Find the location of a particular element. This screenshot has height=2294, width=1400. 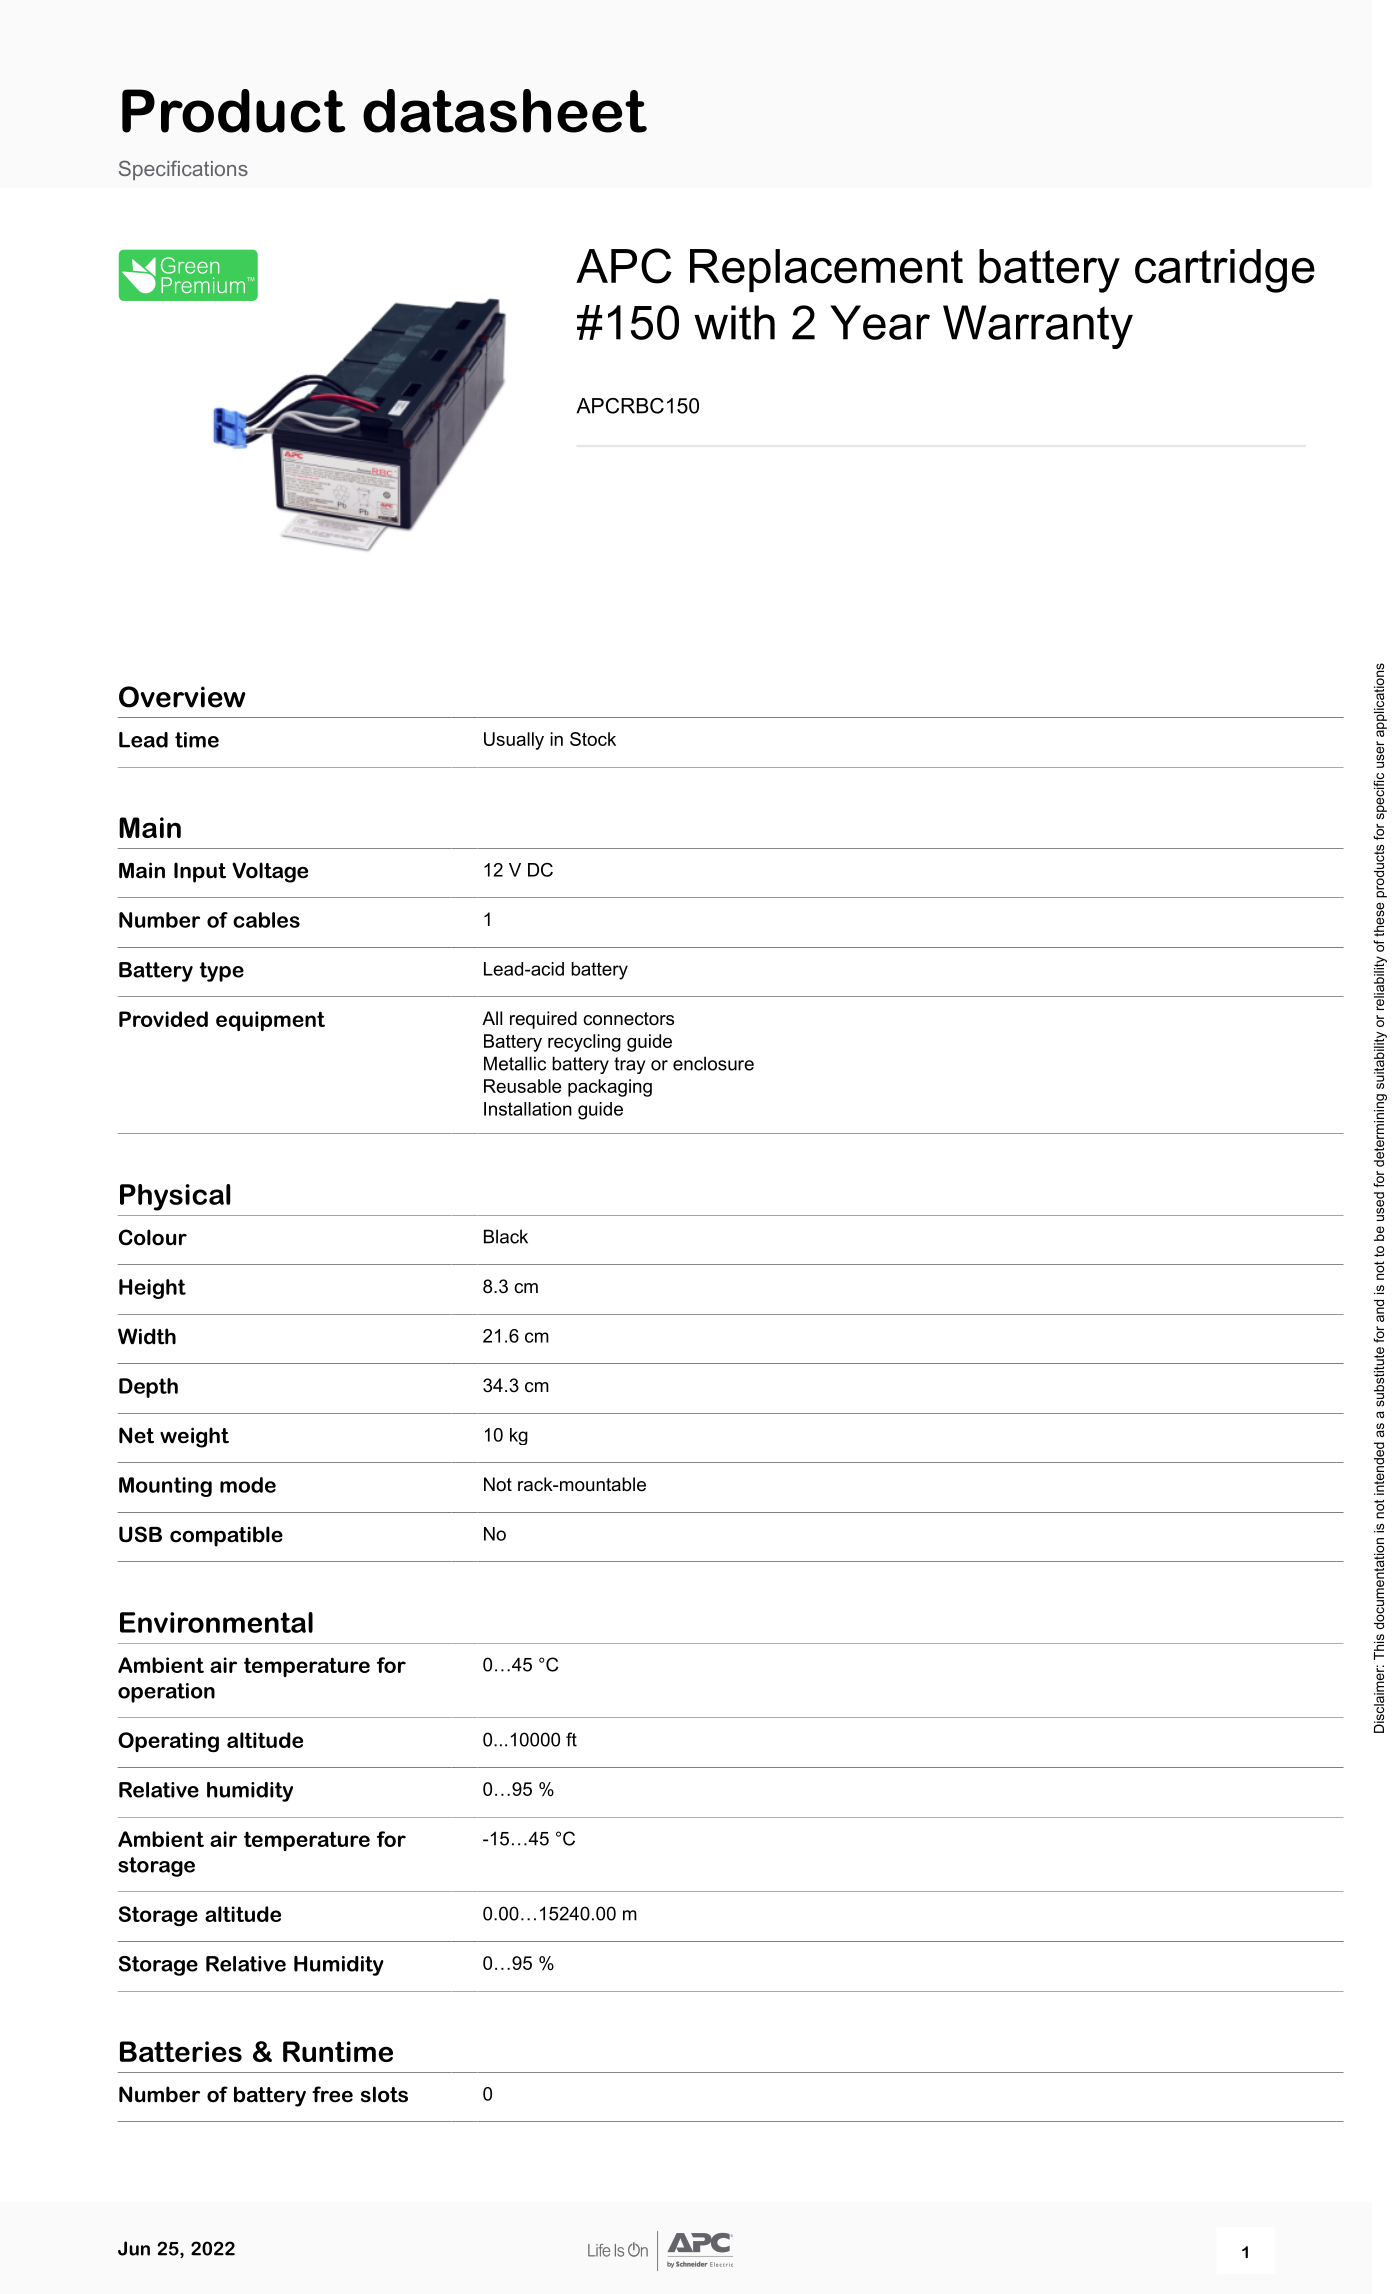

Overview is located at coordinates (182, 697).
